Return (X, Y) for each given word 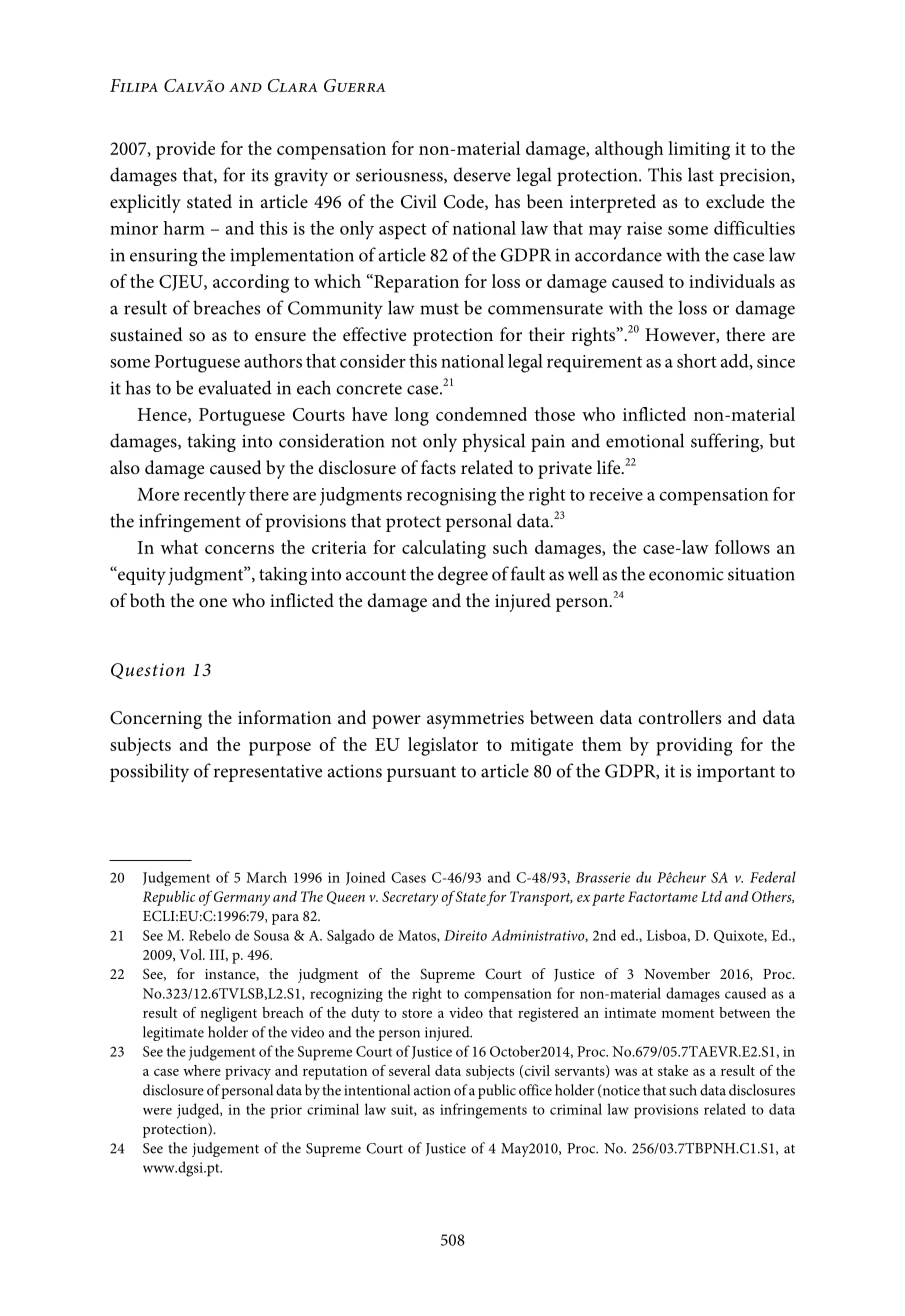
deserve (482, 174)
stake (673, 1070)
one (213, 602)
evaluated (235, 387)
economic (686, 574)
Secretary (410, 898)
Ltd (711, 896)
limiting (699, 150)
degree (463, 575)
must (439, 309)
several (409, 1070)
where (202, 1070)
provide (185, 150)
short (697, 361)
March (266, 877)
